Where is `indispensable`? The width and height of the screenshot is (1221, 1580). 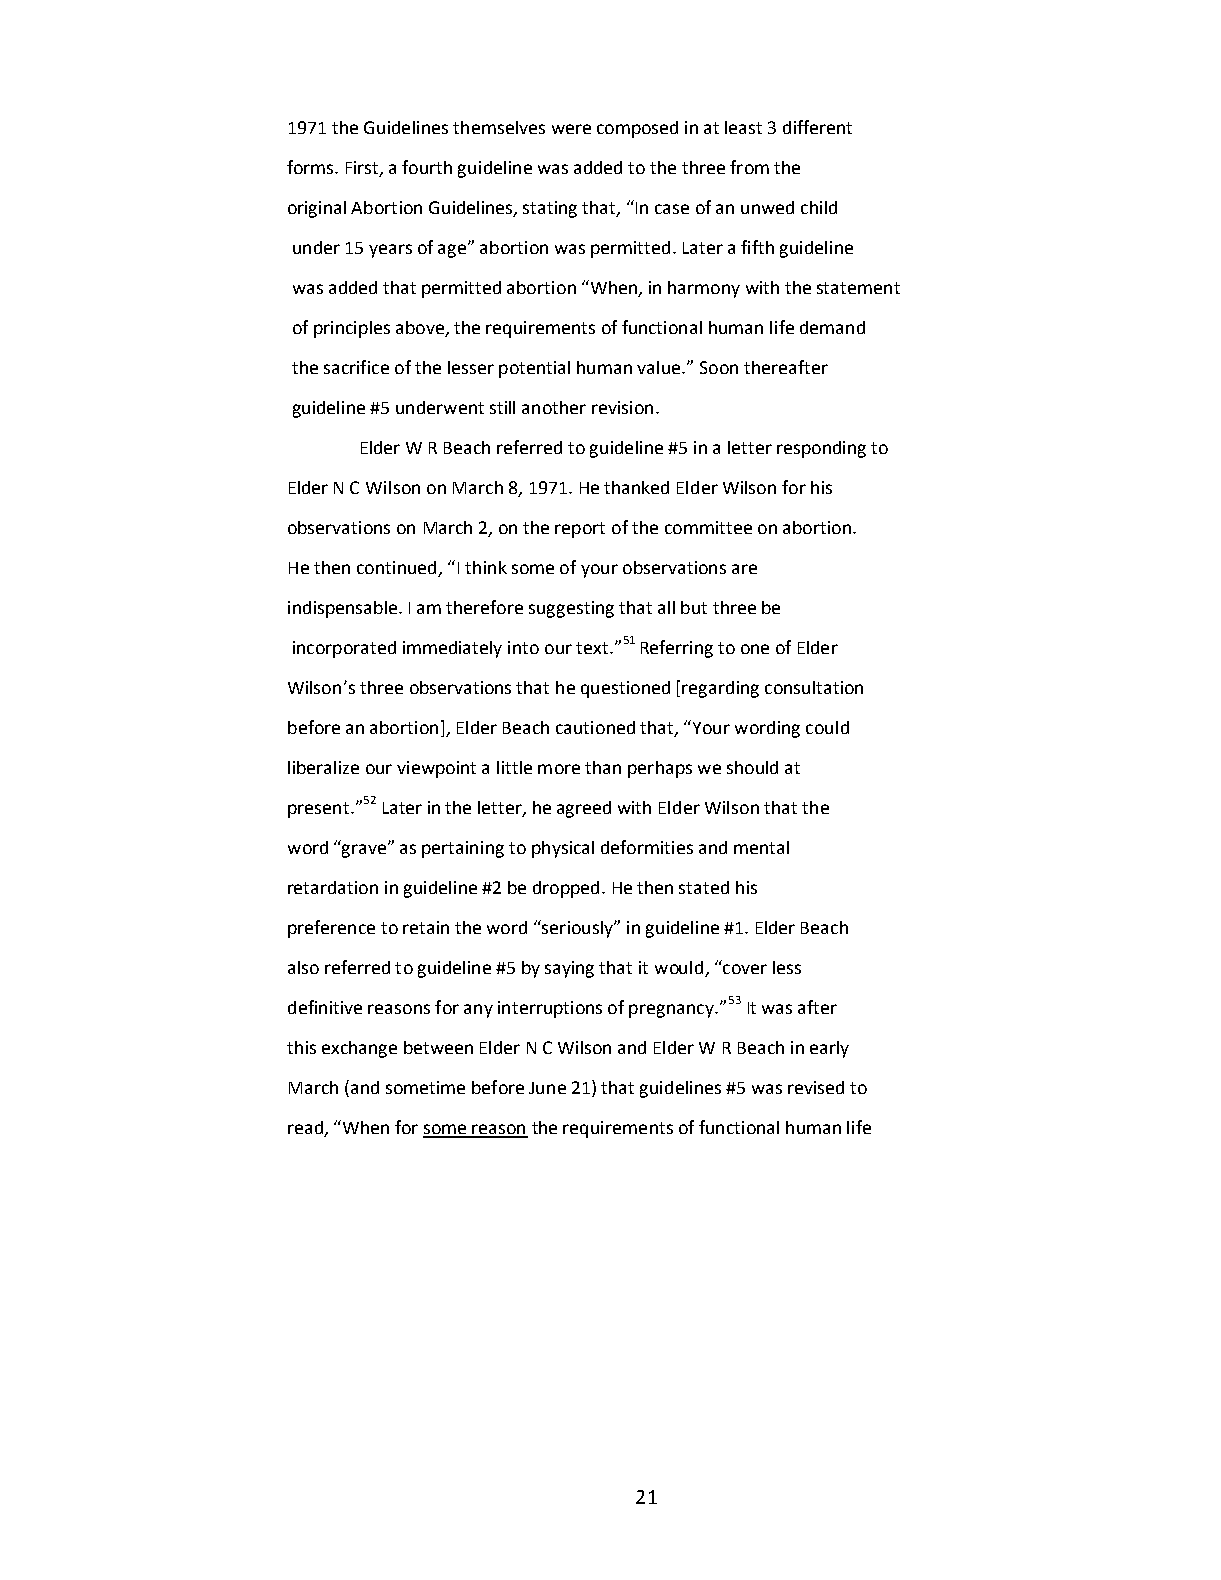
indispensable is located at coordinates (344, 609).
